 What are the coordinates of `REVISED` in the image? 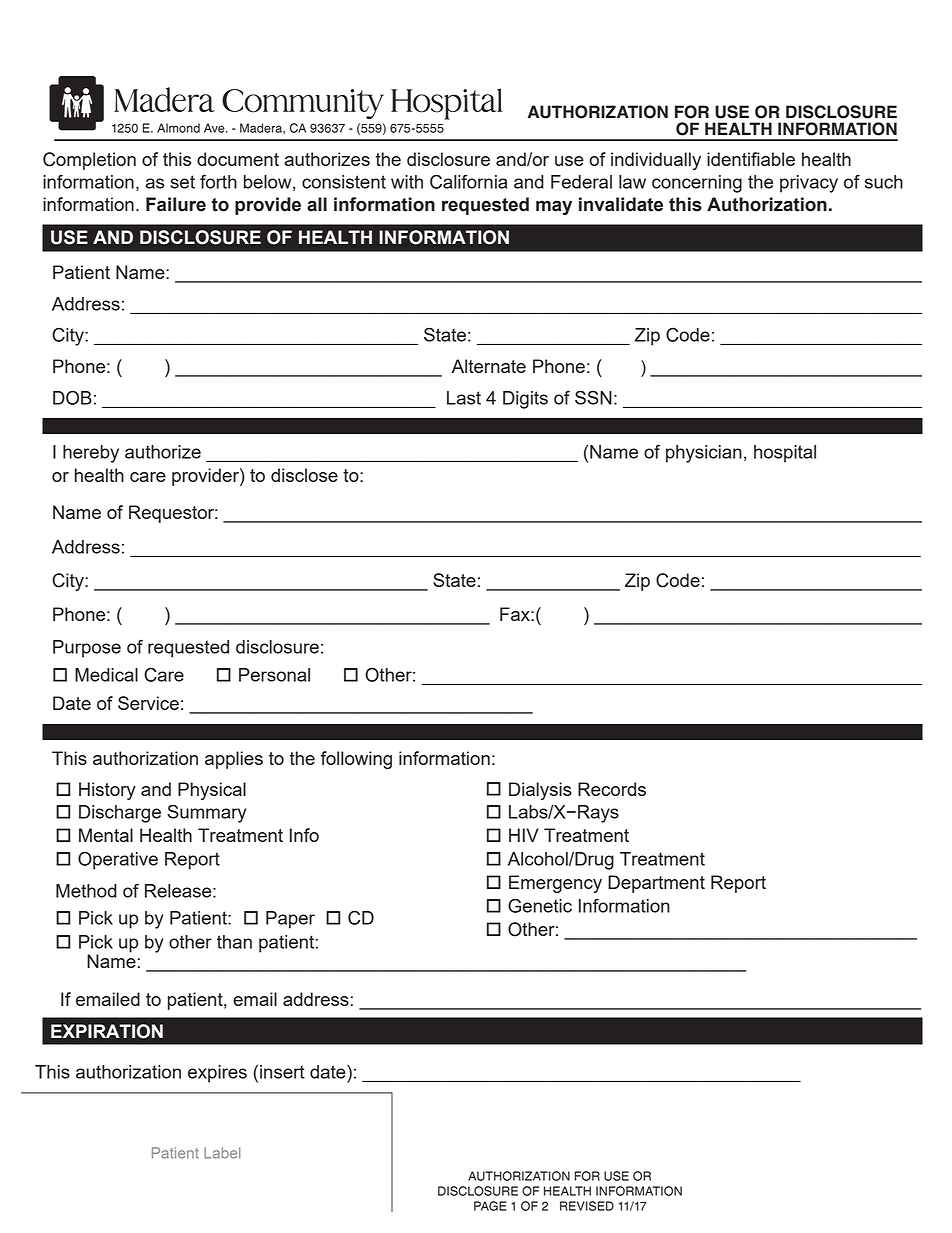 It's located at (587, 1206).
